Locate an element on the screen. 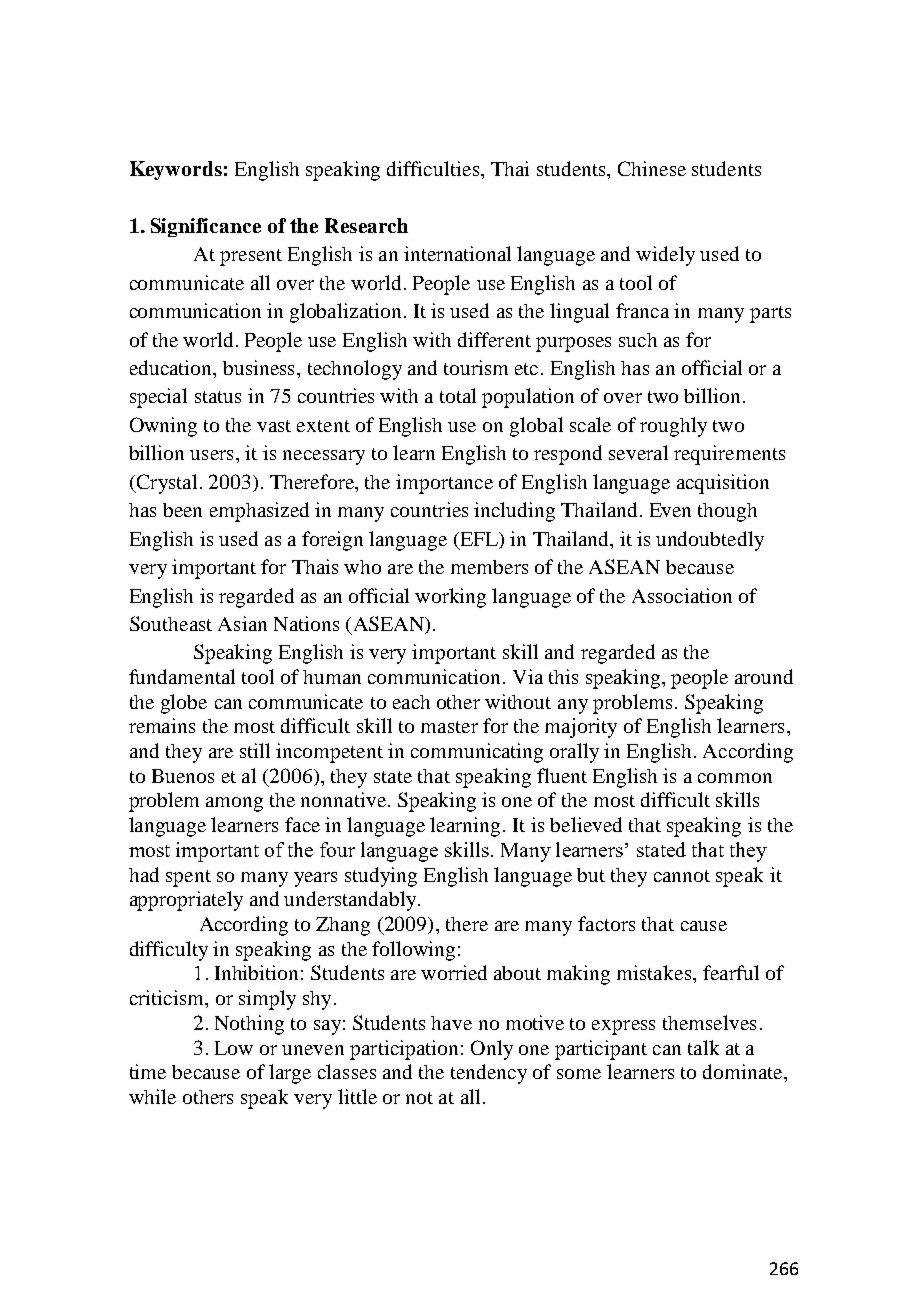 Image resolution: width=924 pixels, height=1305 pixels. common is located at coordinates (735, 778).
